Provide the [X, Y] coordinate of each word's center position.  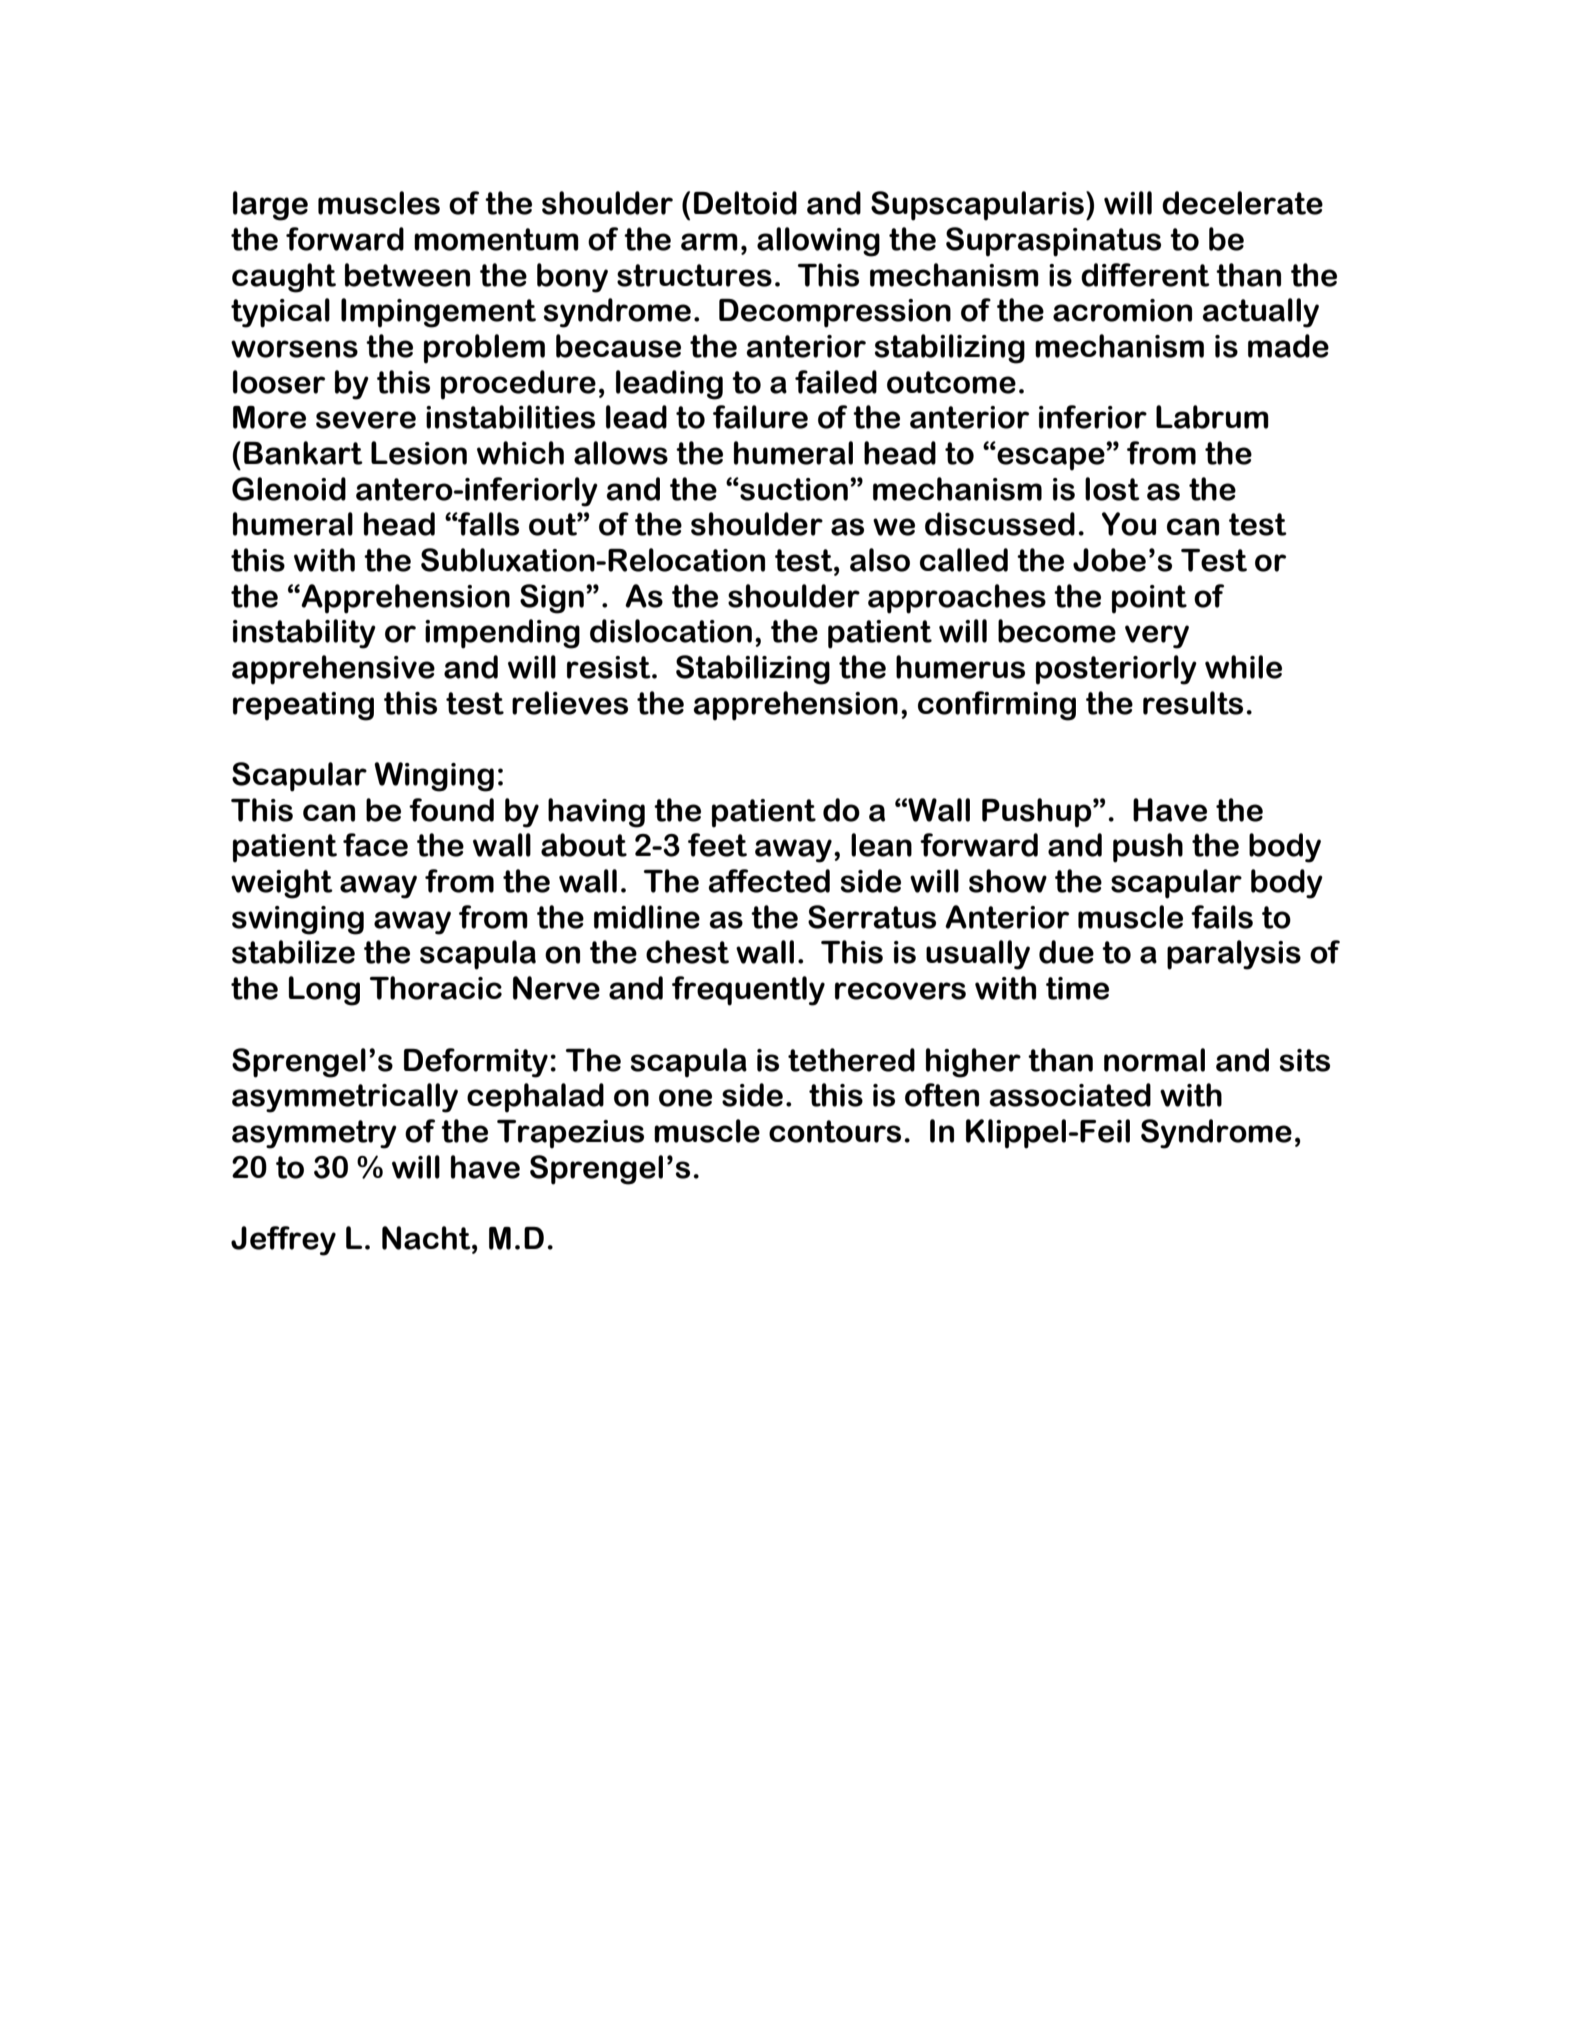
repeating [303, 706]
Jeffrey [283, 1241]
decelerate [1242, 203]
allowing [818, 242]
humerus [960, 667]
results [1193, 703]
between [407, 275]
